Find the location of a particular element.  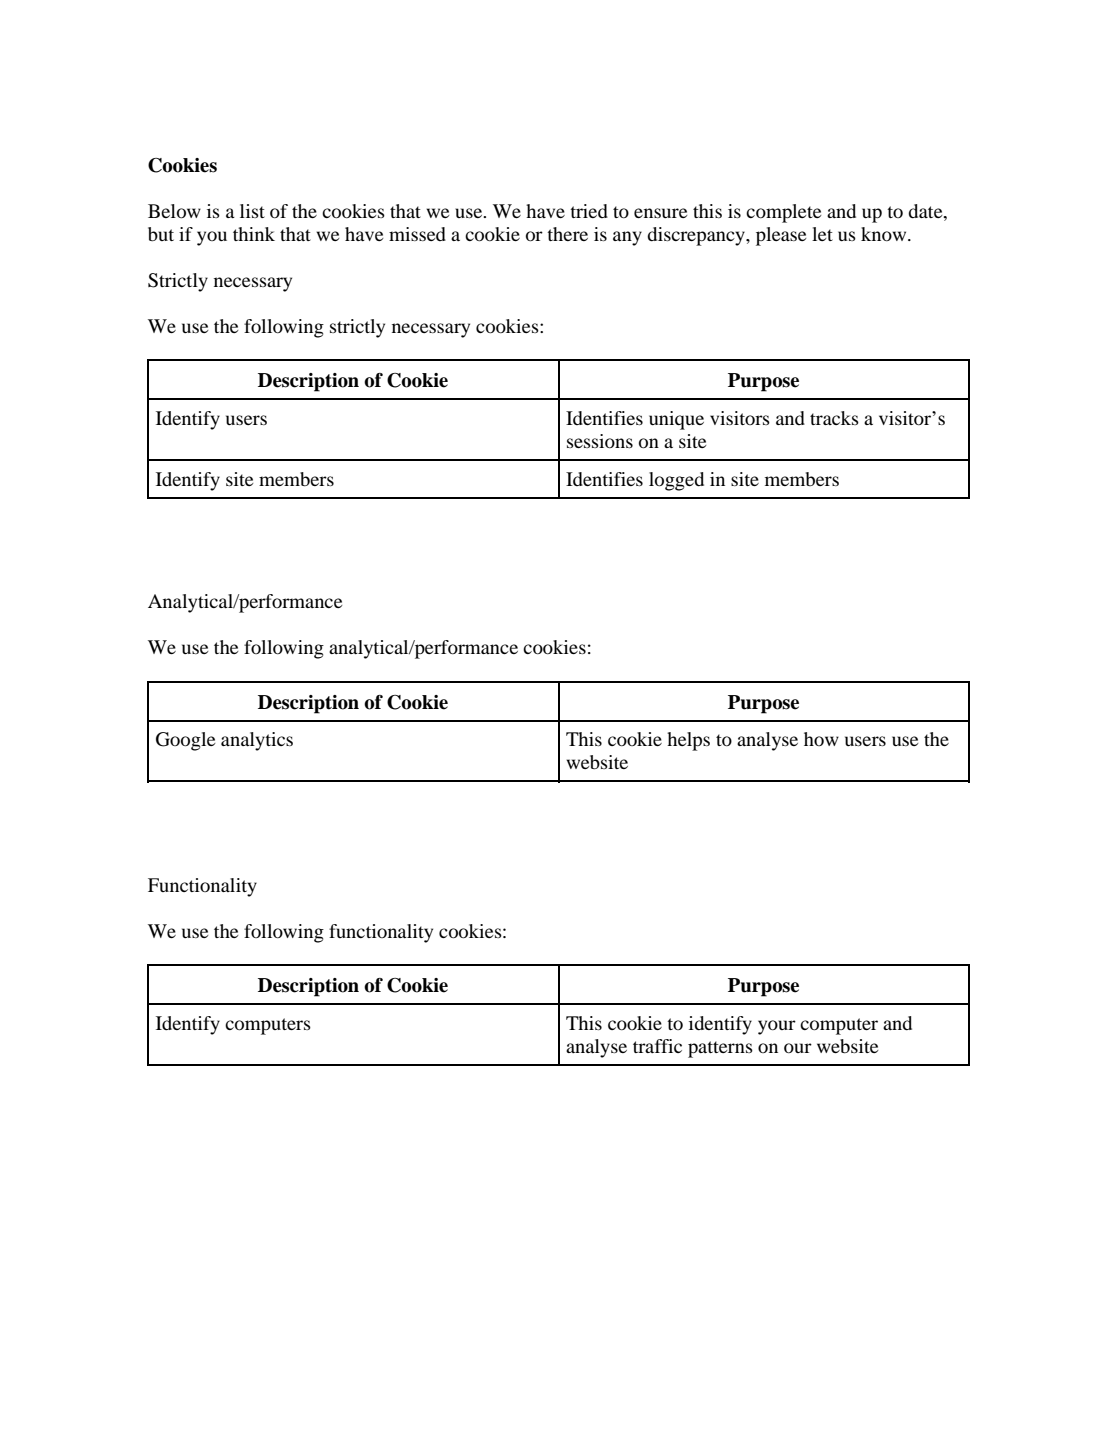

traffic is located at coordinates (657, 1046).
